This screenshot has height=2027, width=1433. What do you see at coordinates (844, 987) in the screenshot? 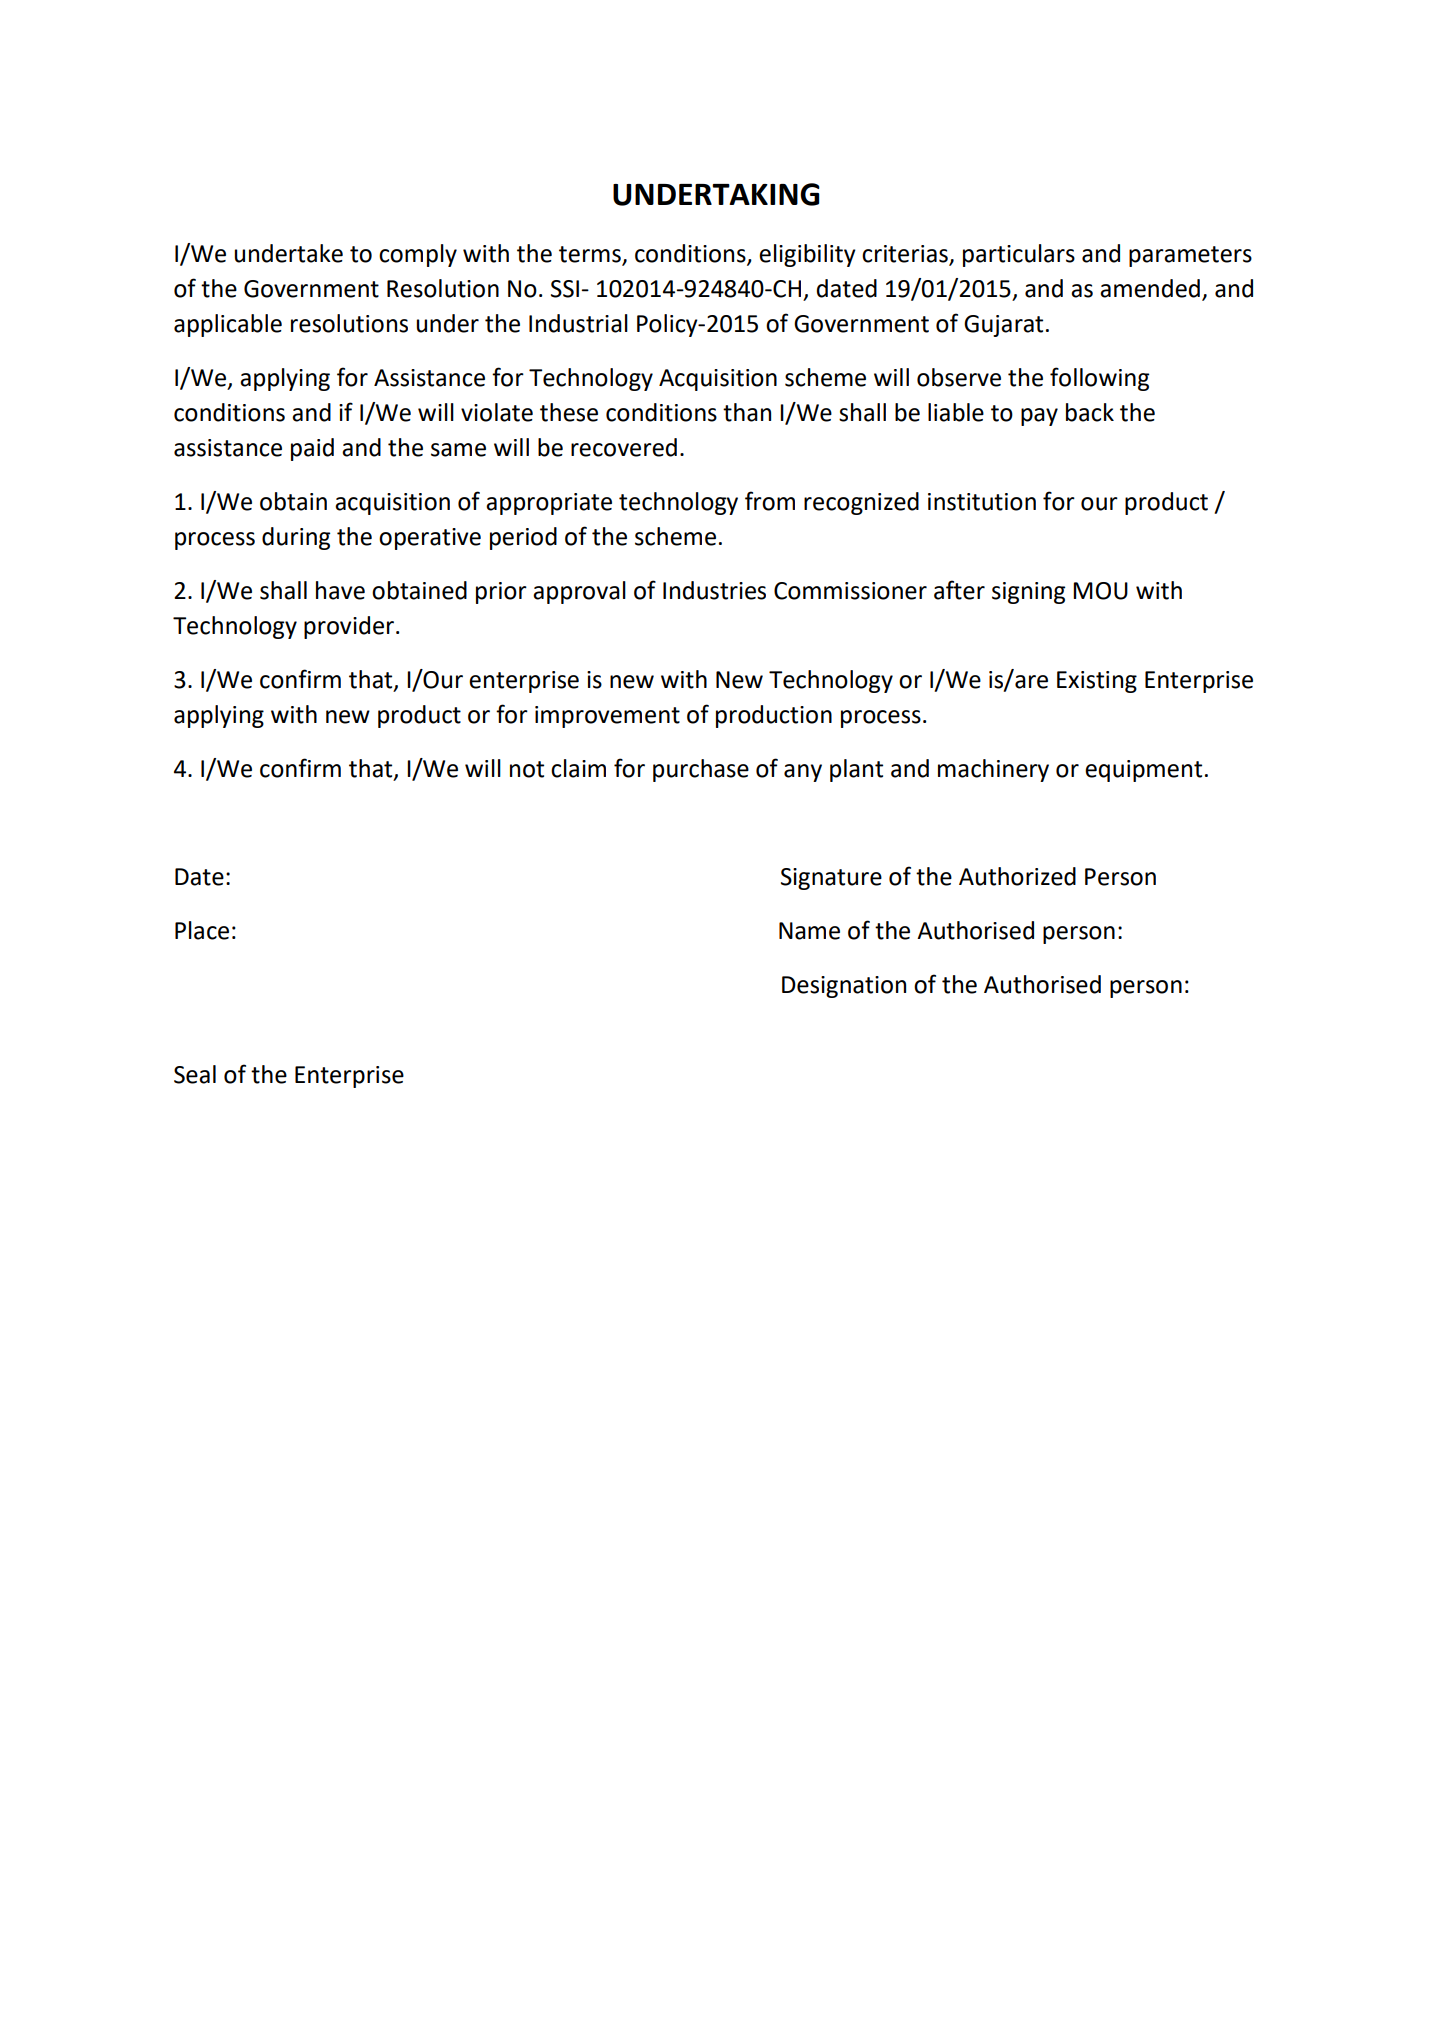
I see `Designation` at bounding box center [844, 987].
